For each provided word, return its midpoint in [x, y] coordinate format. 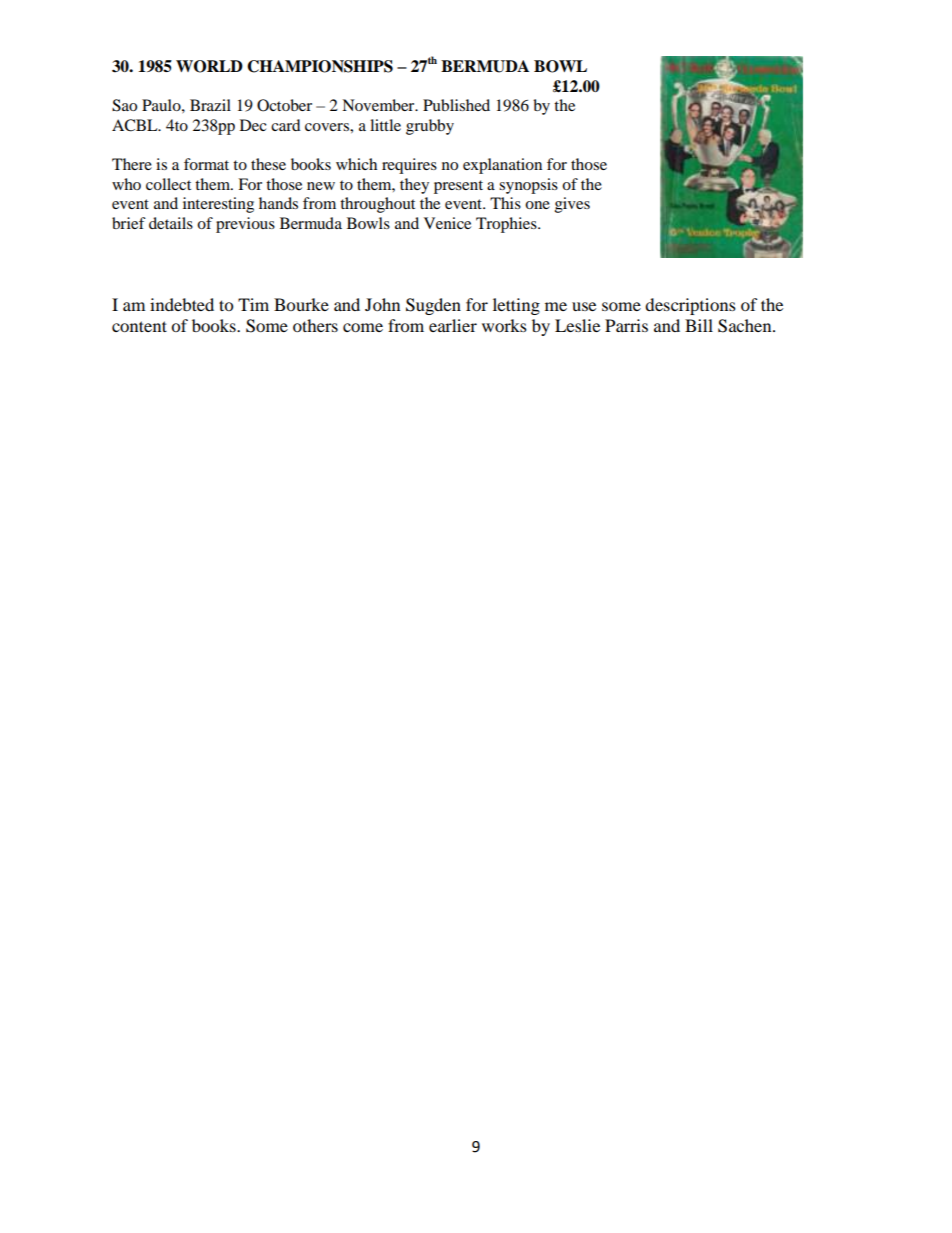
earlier [453, 325]
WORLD [209, 66]
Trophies [507, 225]
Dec [253, 125]
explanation [502, 166]
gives [572, 205]
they [414, 186]
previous [245, 225]
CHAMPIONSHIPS [320, 66]
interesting [218, 205]
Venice [447, 223]
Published [456, 105]
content [139, 326]
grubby [430, 127]
